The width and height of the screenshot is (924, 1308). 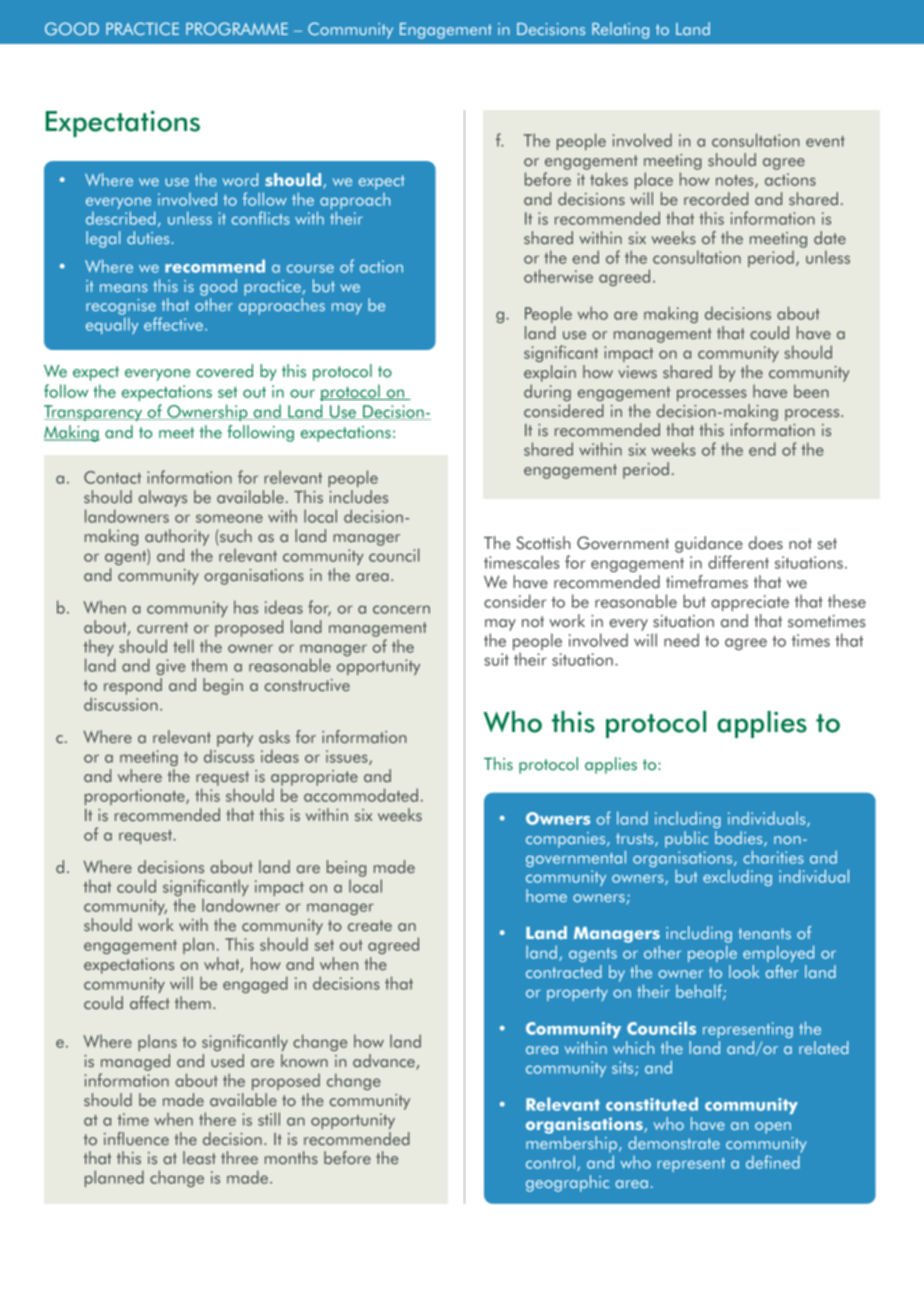 I want to click on been, so click(x=811, y=391).
